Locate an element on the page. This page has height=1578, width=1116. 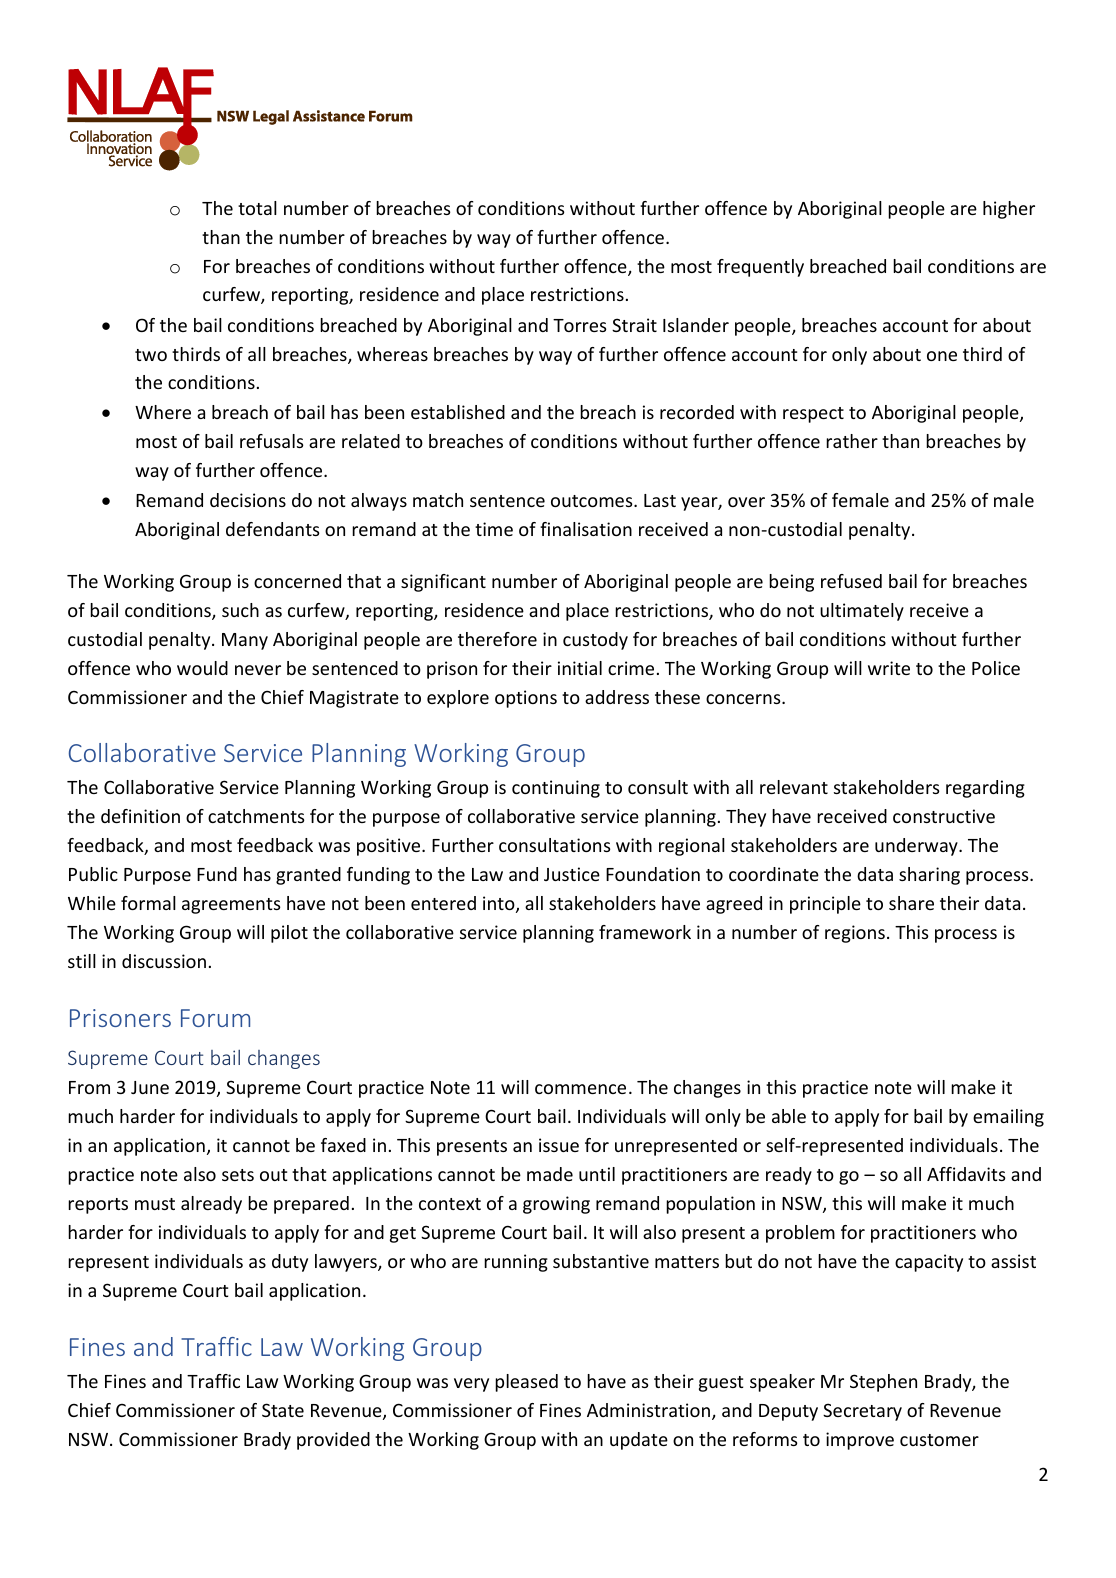
pleased is located at coordinates (526, 1383).
